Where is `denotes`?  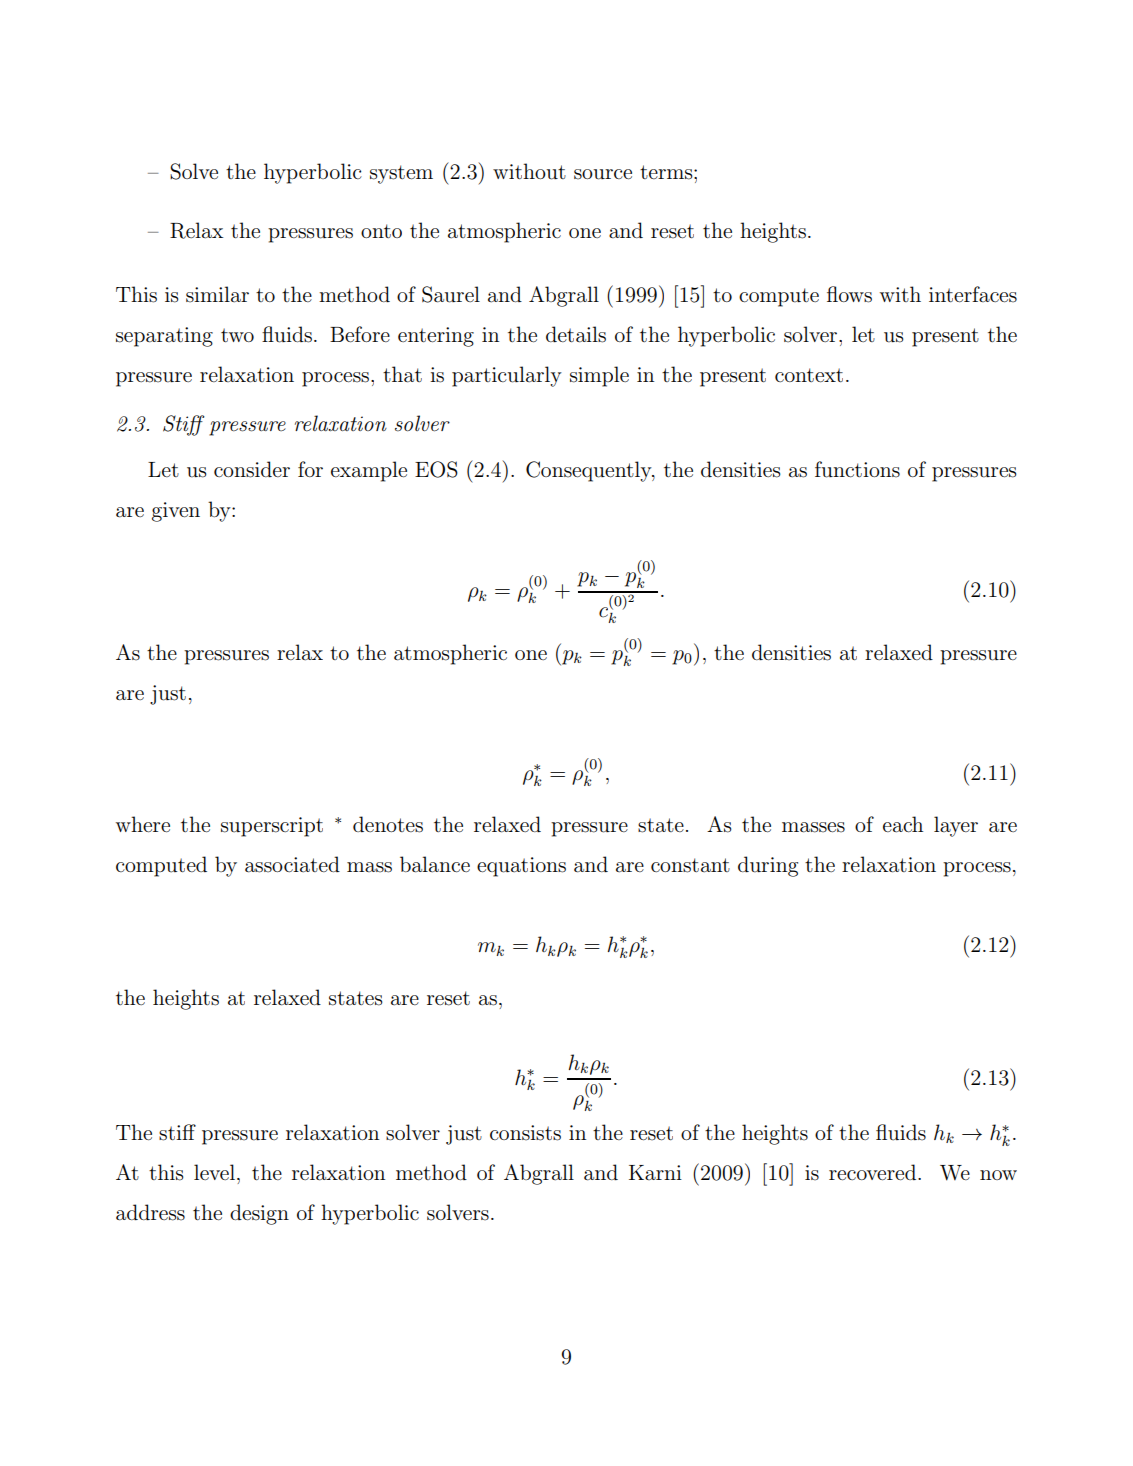 denotes is located at coordinates (388, 824).
